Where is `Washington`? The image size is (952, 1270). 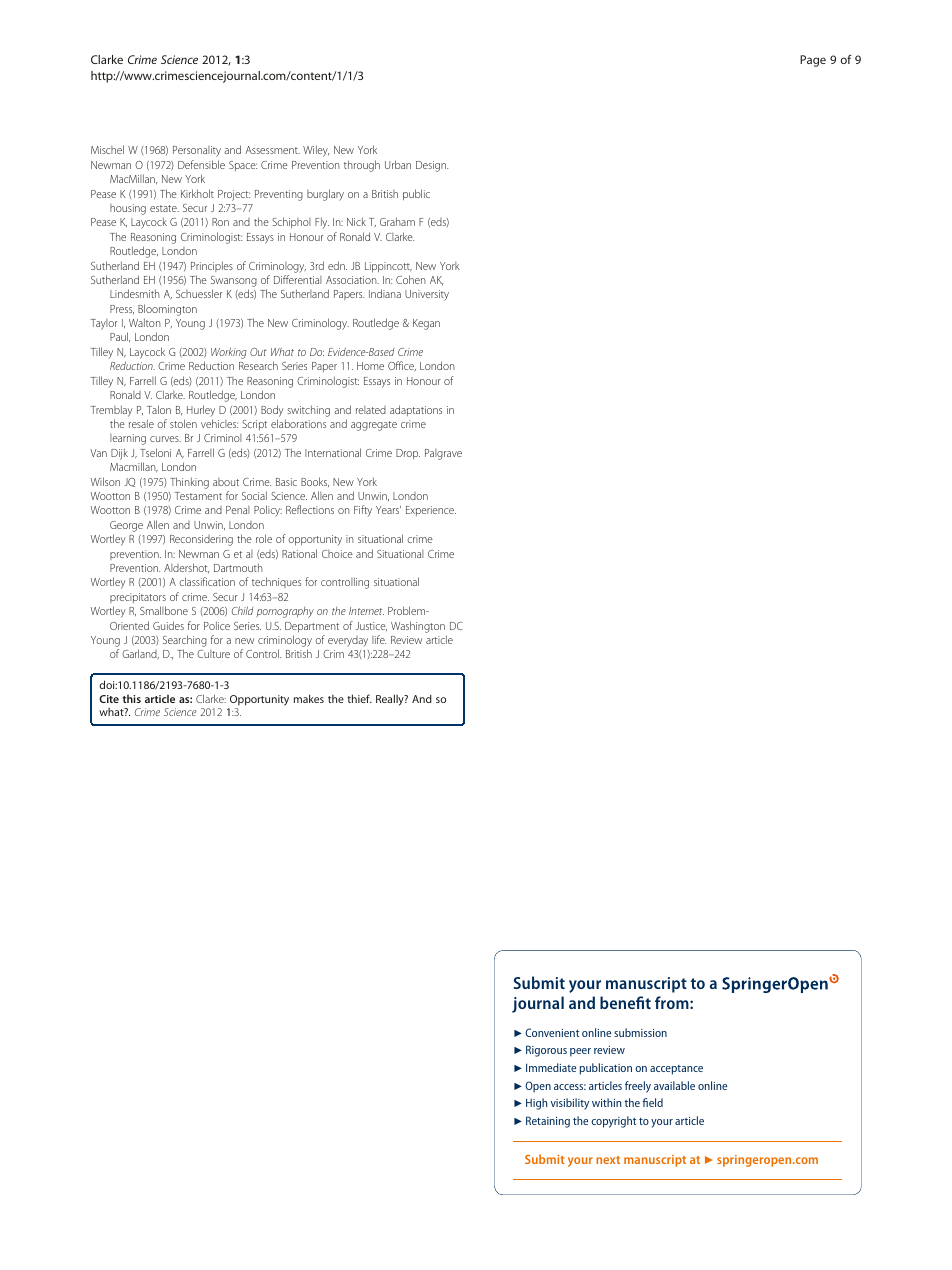 Washington is located at coordinates (418, 627).
